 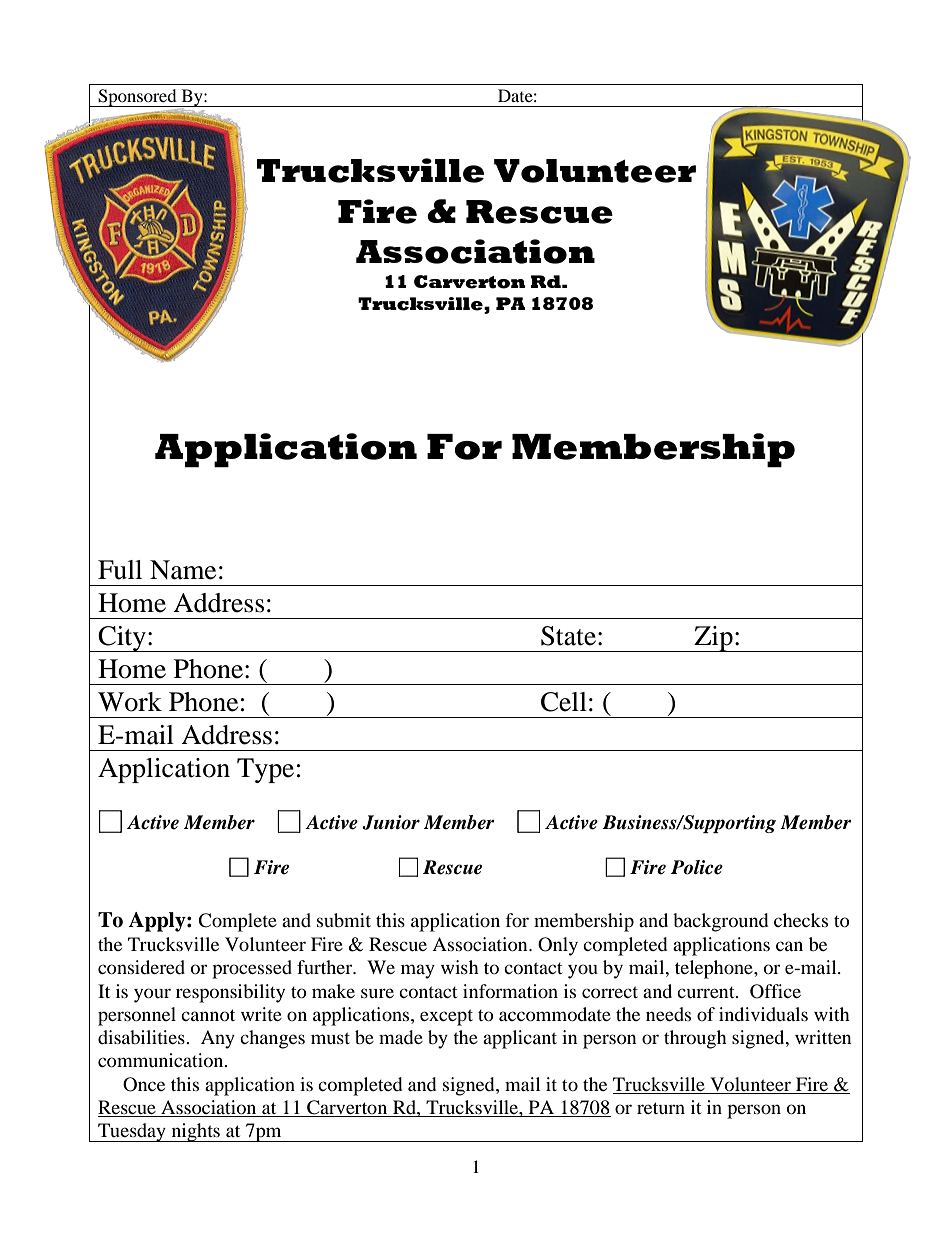 I want to click on Full, so click(x=120, y=570).
